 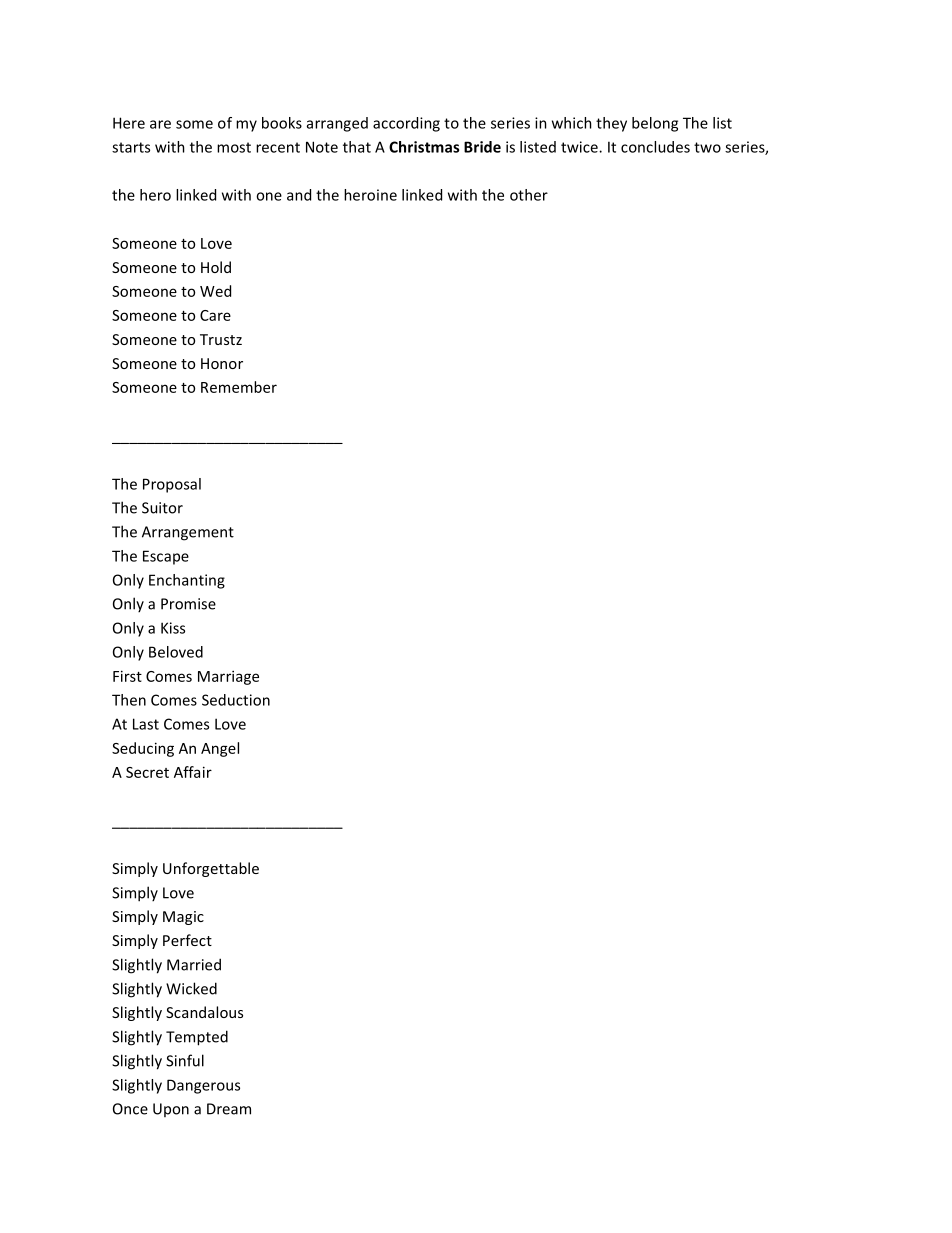 What do you see at coordinates (424, 147) in the screenshot?
I see `Christmas` at bounding box center [424, 147].
